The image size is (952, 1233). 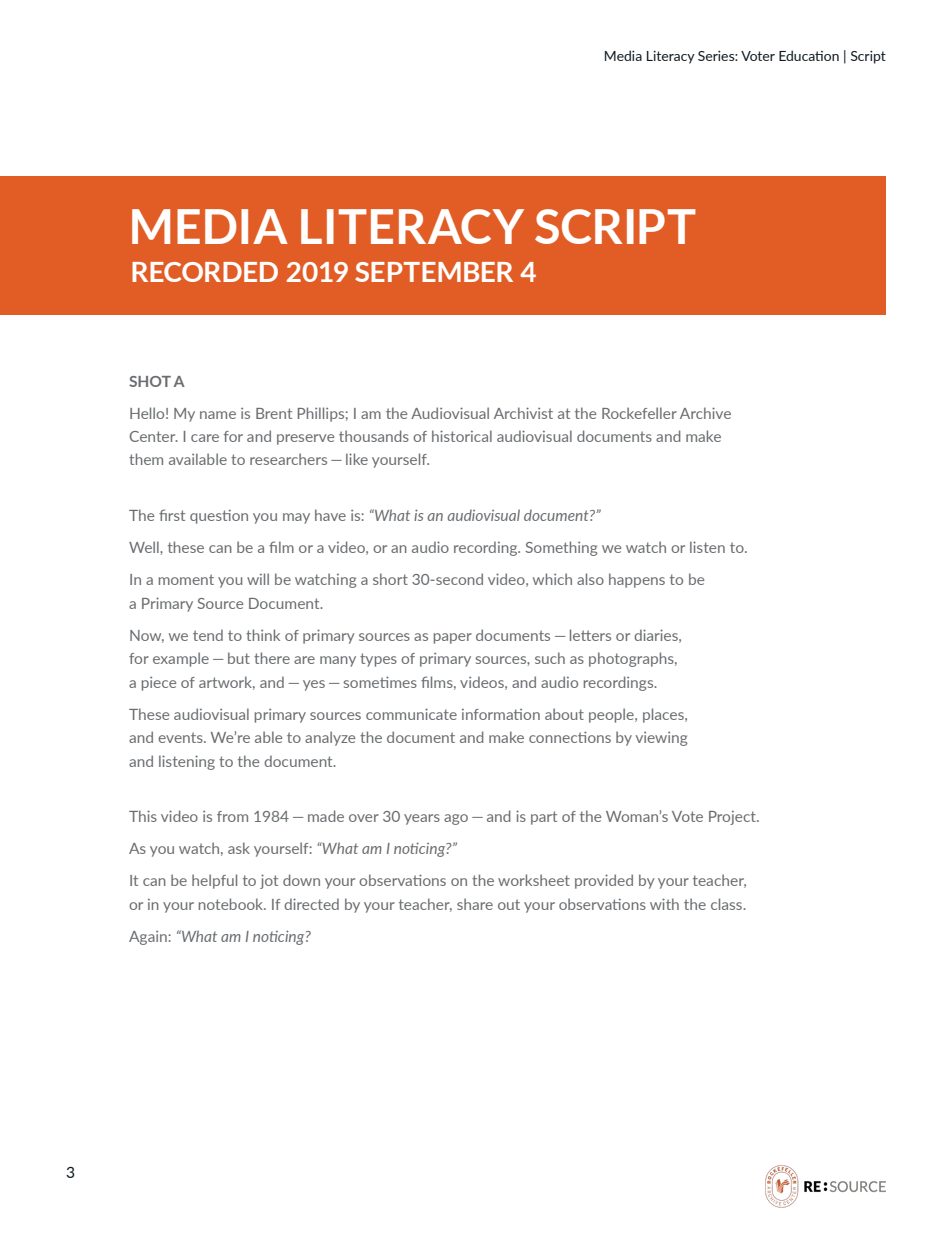 I want to click on happens, so click(x=637, y=580).
